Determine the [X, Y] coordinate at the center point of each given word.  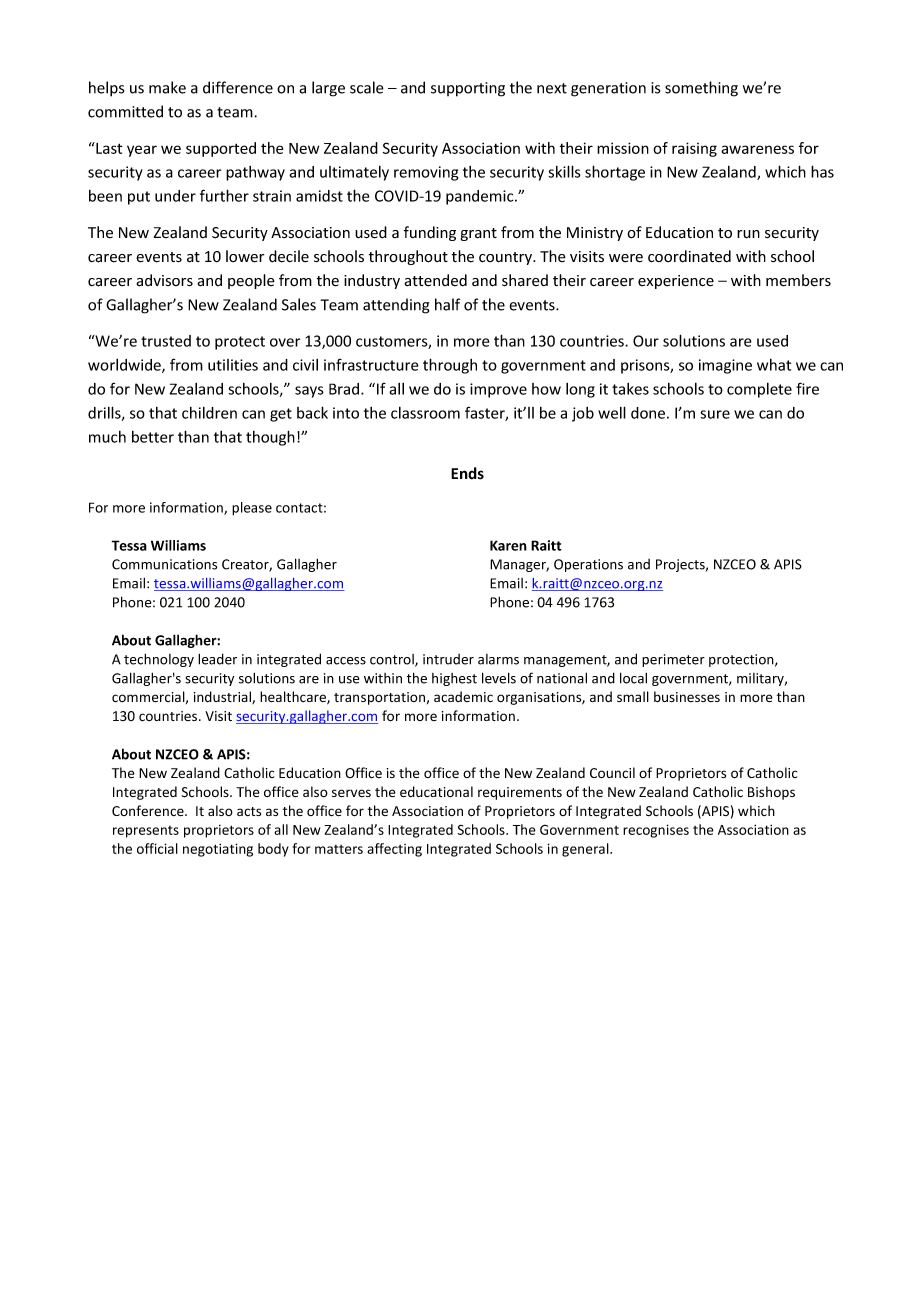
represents [146, 832]
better [153, 437]
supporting [468, 89]
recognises [656, 831]
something [701, 89]
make [167, 87]
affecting [394, 850]
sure [715, 414]
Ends [467, 473]
